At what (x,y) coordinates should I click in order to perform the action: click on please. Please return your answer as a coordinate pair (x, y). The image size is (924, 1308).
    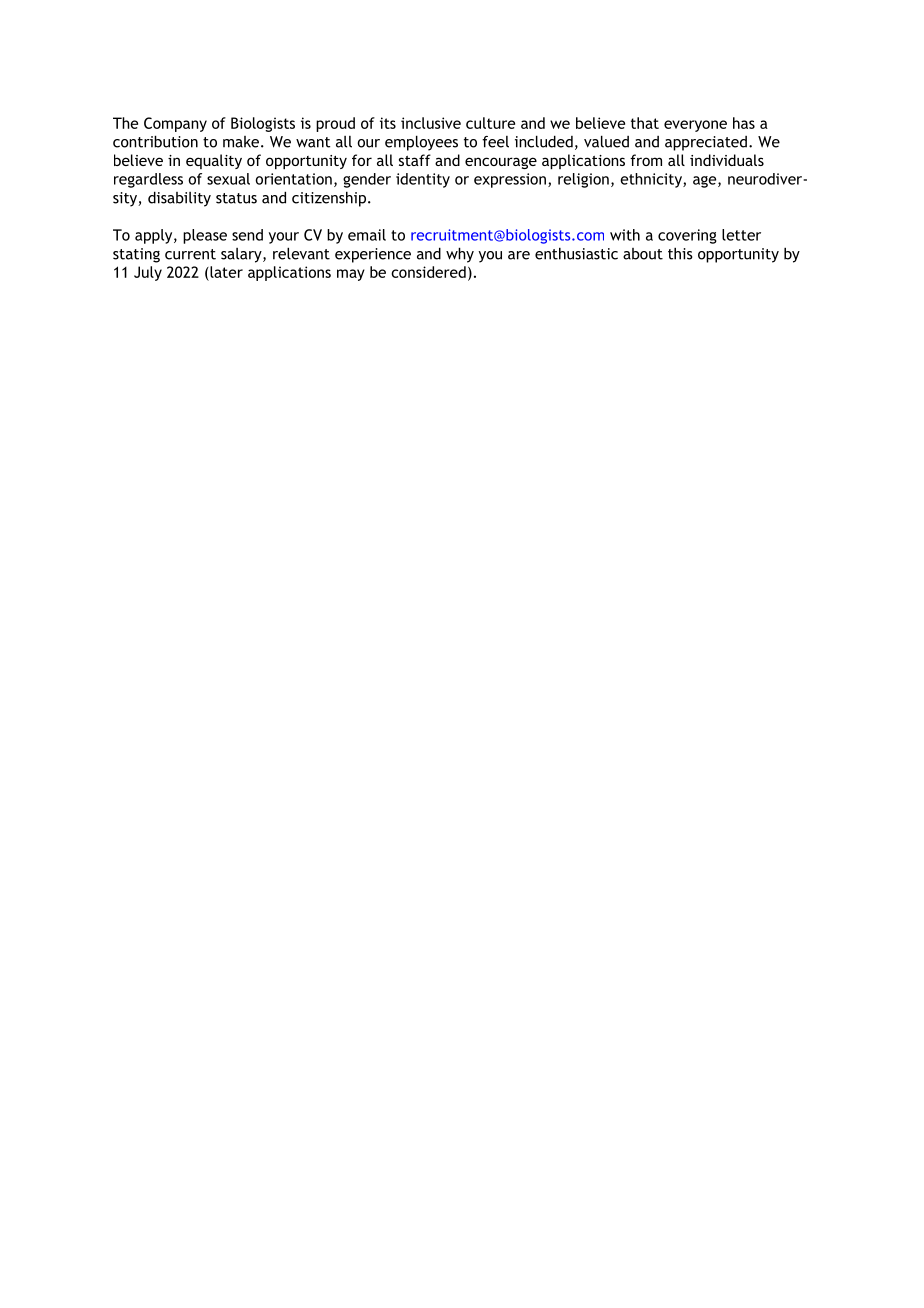
    Looking at the image, I should click on (205, 236).
